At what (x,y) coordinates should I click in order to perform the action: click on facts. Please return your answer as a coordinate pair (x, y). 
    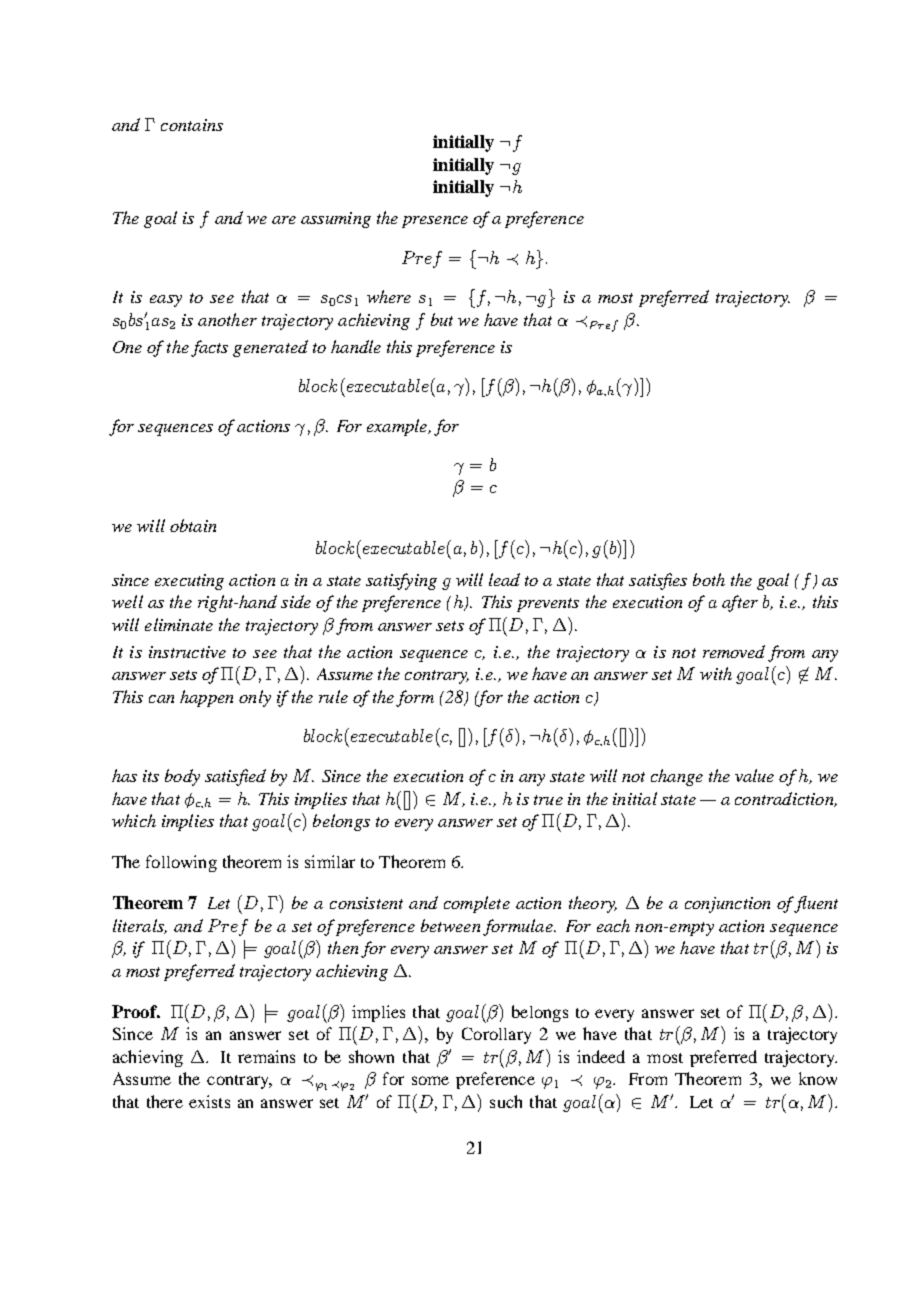
    Looking at the image, I should click on (209, 348).
